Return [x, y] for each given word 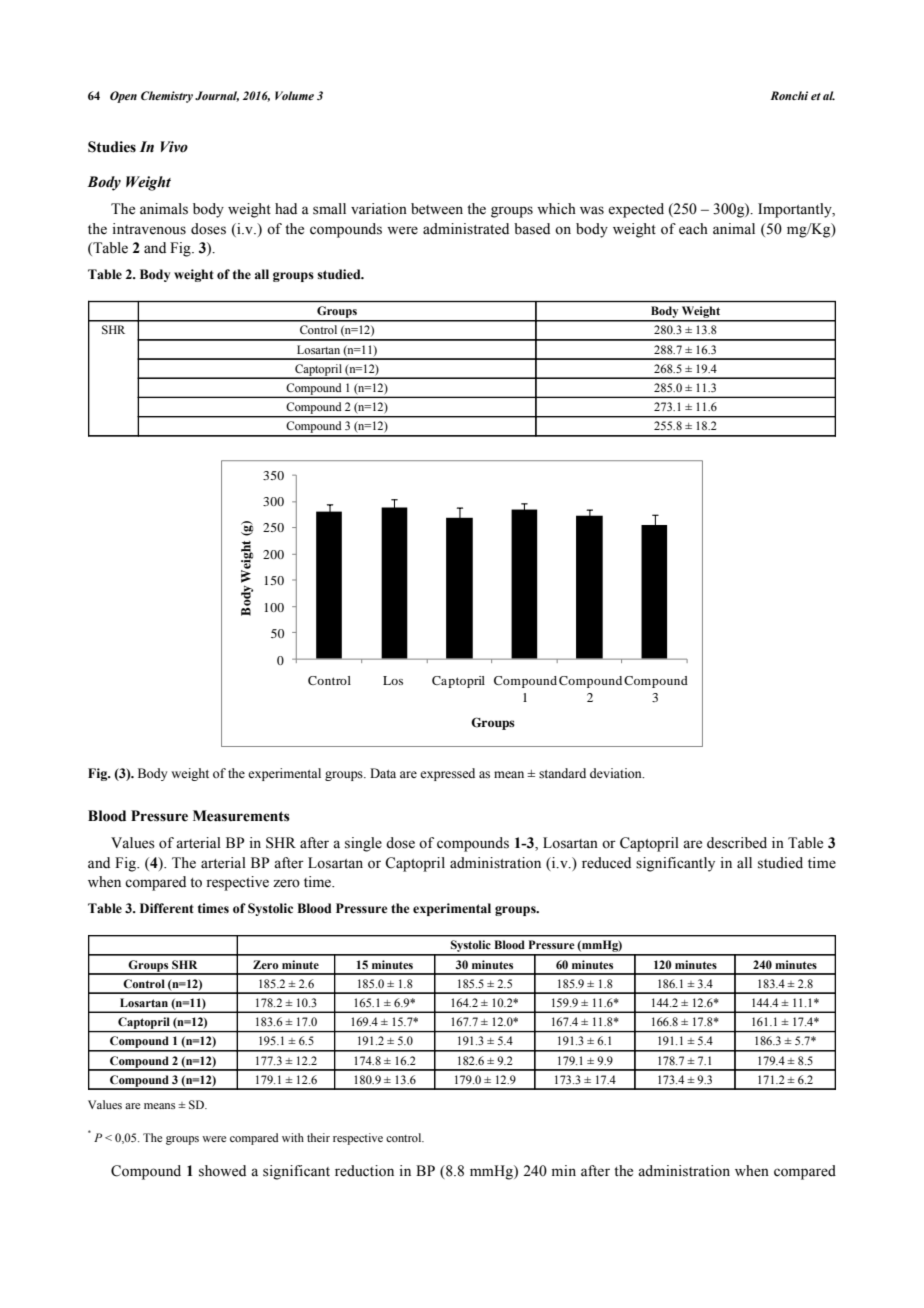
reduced [606, 863]
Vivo [174, 147]
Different [167, 908]
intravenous [149, 229]
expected [636, 210]
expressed [447, 774]
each [693, 229]
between [437, 209]
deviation [617, 773]
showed [222, 1171]
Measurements [241, 816]
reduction [364, 1171]
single [363, 844]
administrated [466, 229]
